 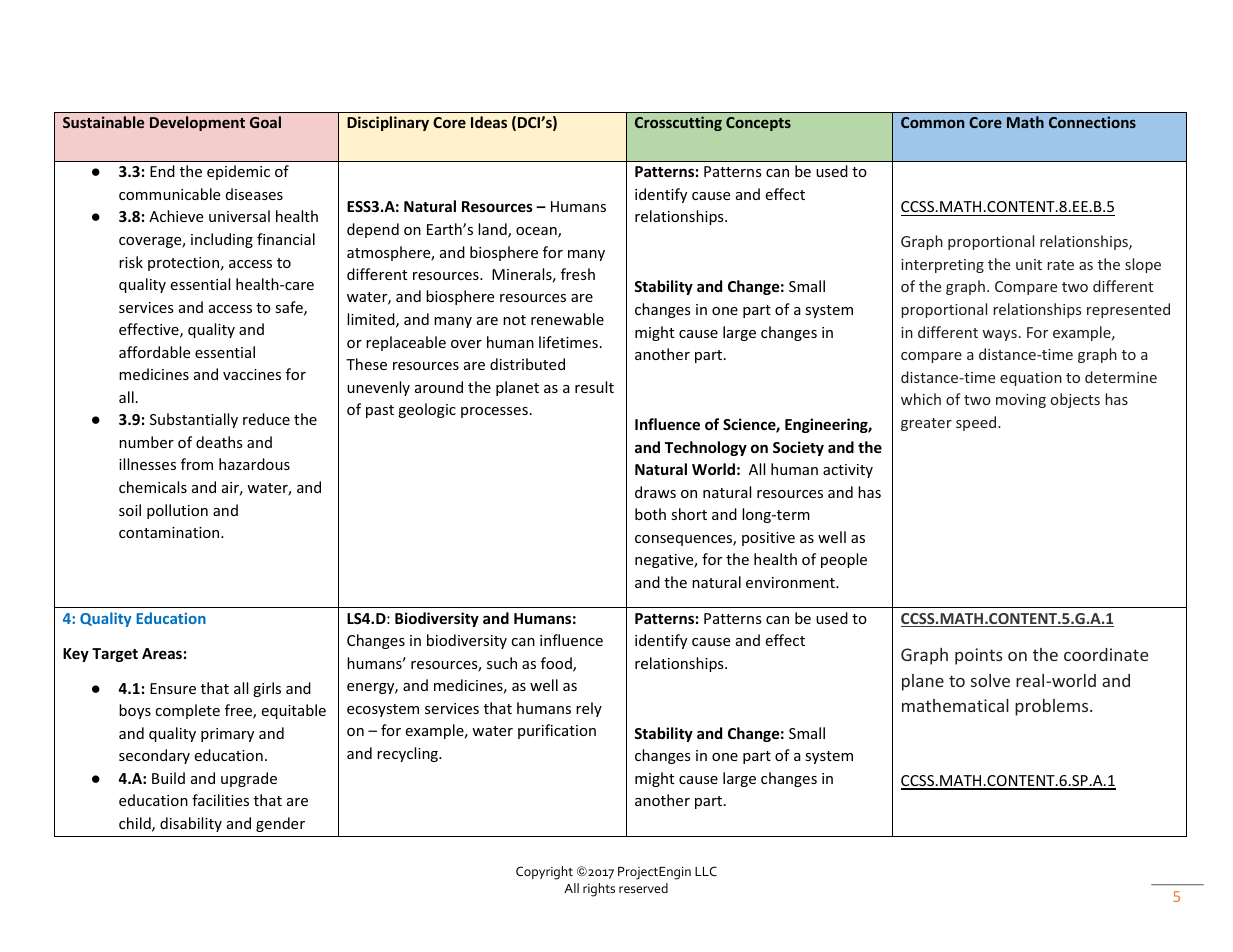 I want to click on Development, so click(x=197, y=123).
